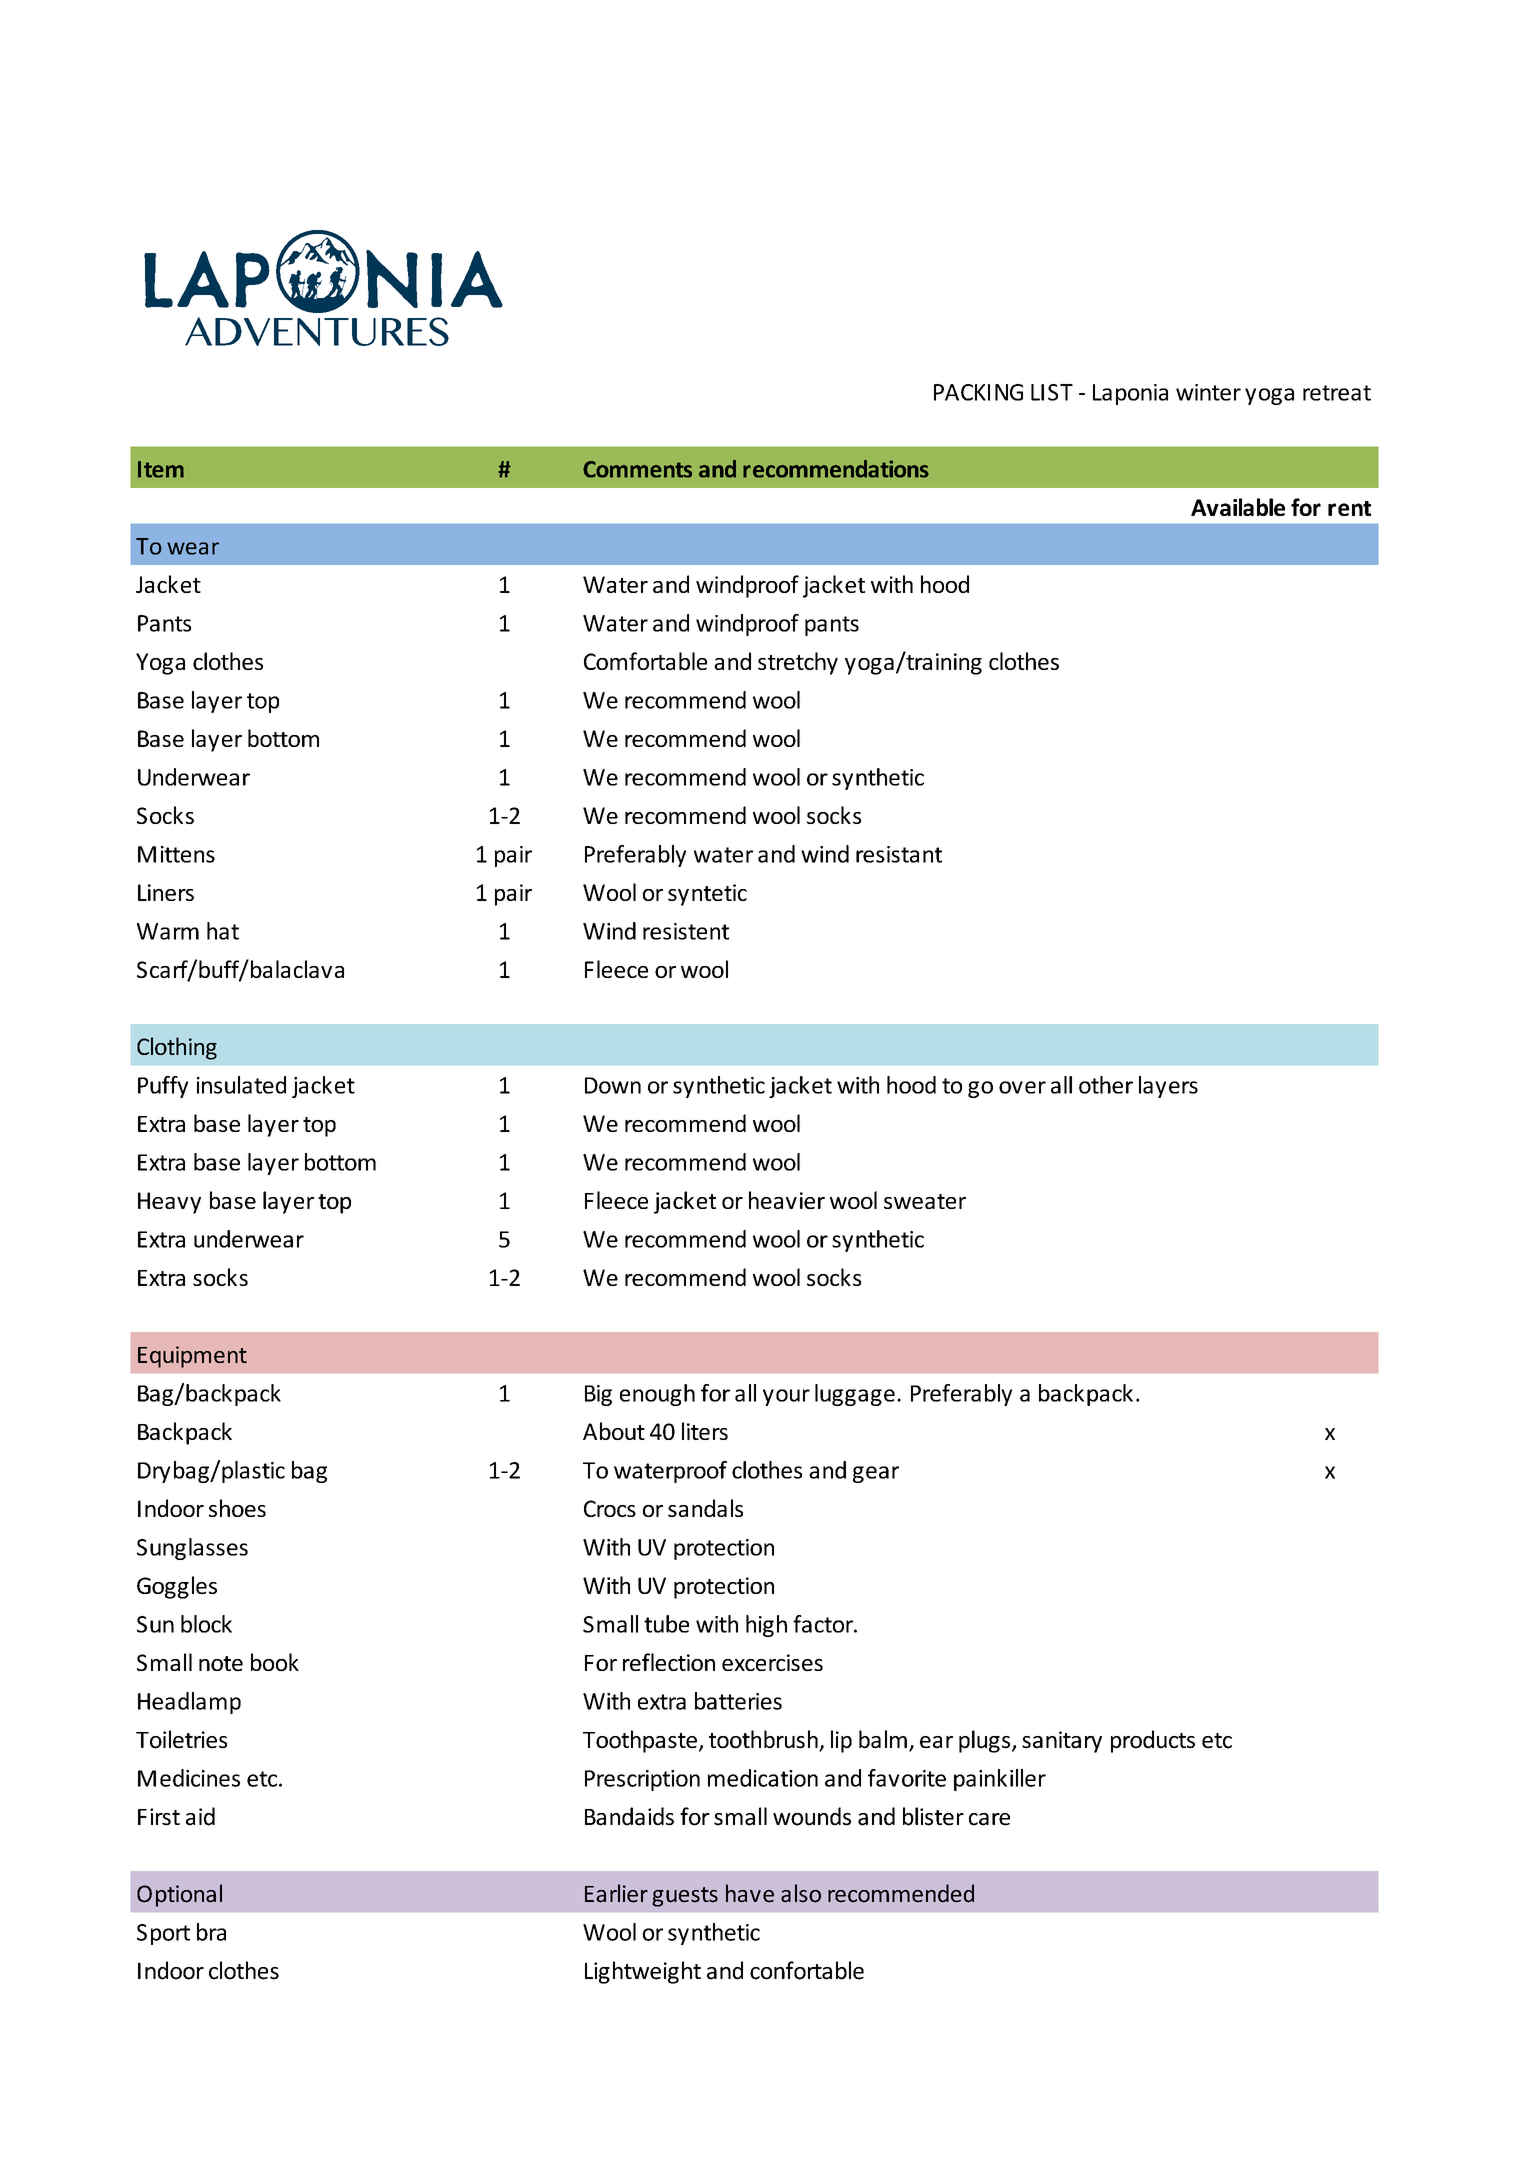  I want to click on heavier, so click(787, 1200).
